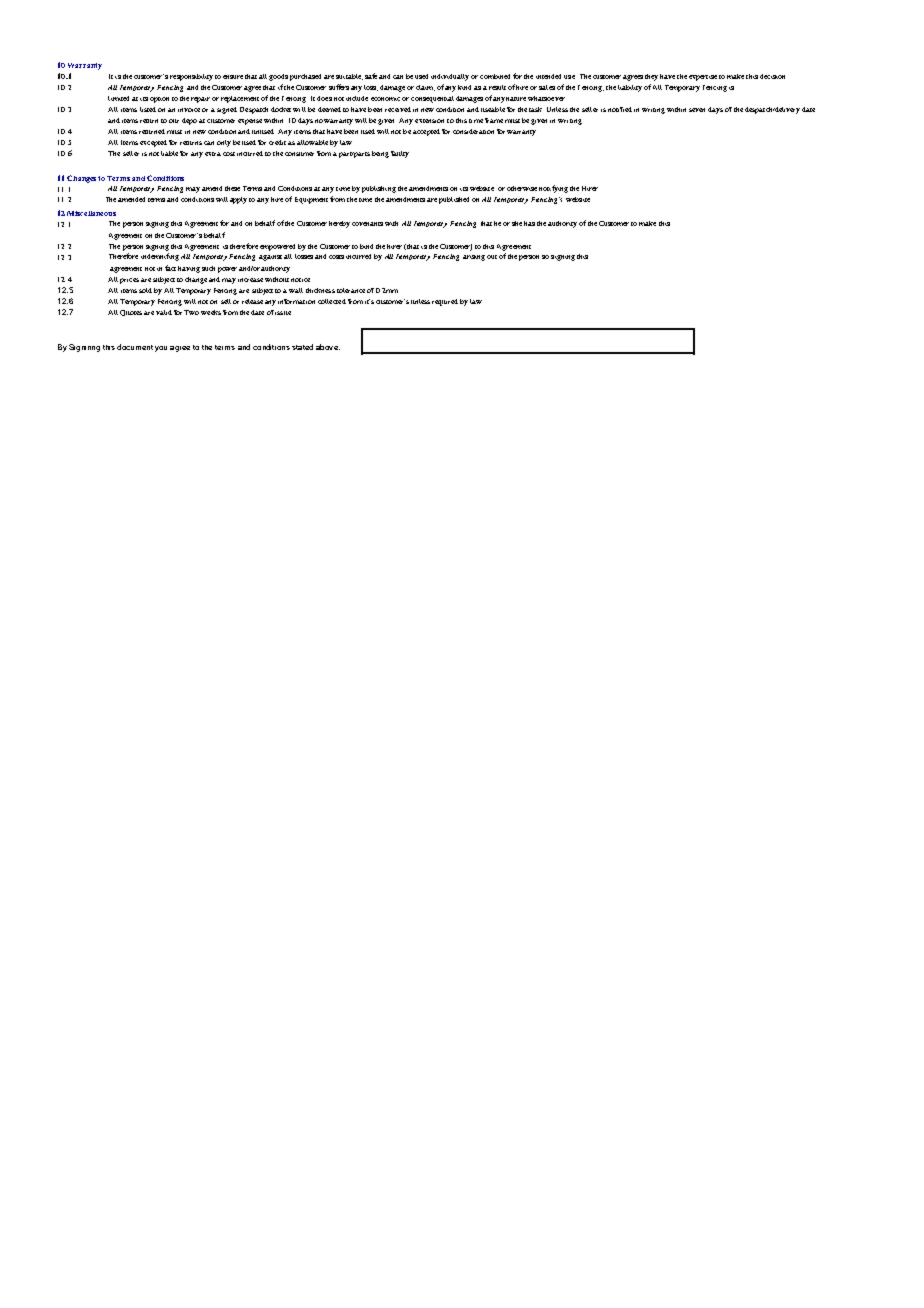 This screenshot has width=924, height=1308. What do you see at coordinates (553, 189) in the screenshot?
I see `notifying` at bounding box center [553, 189].
